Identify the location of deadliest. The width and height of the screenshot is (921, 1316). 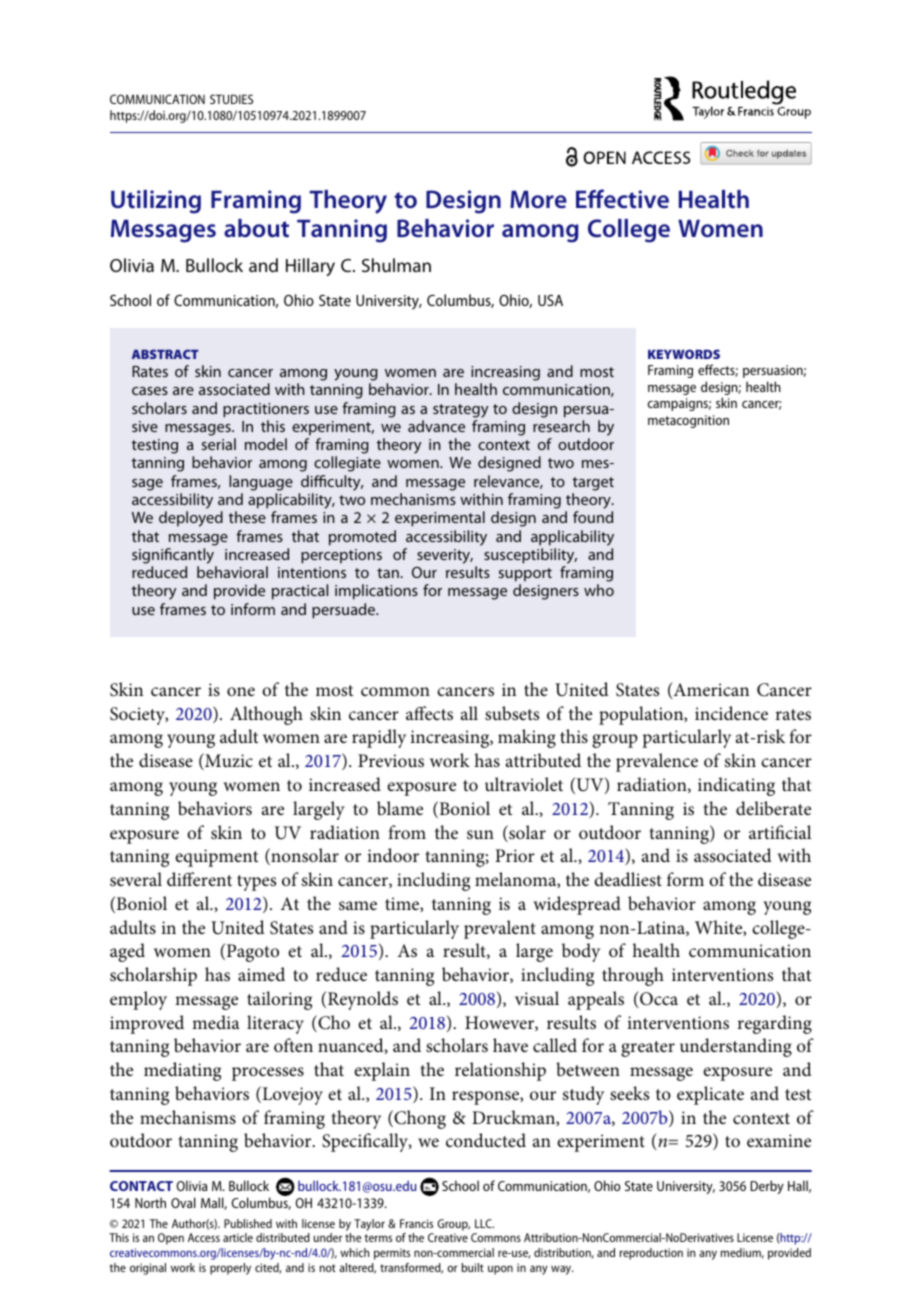
(628, 879).
